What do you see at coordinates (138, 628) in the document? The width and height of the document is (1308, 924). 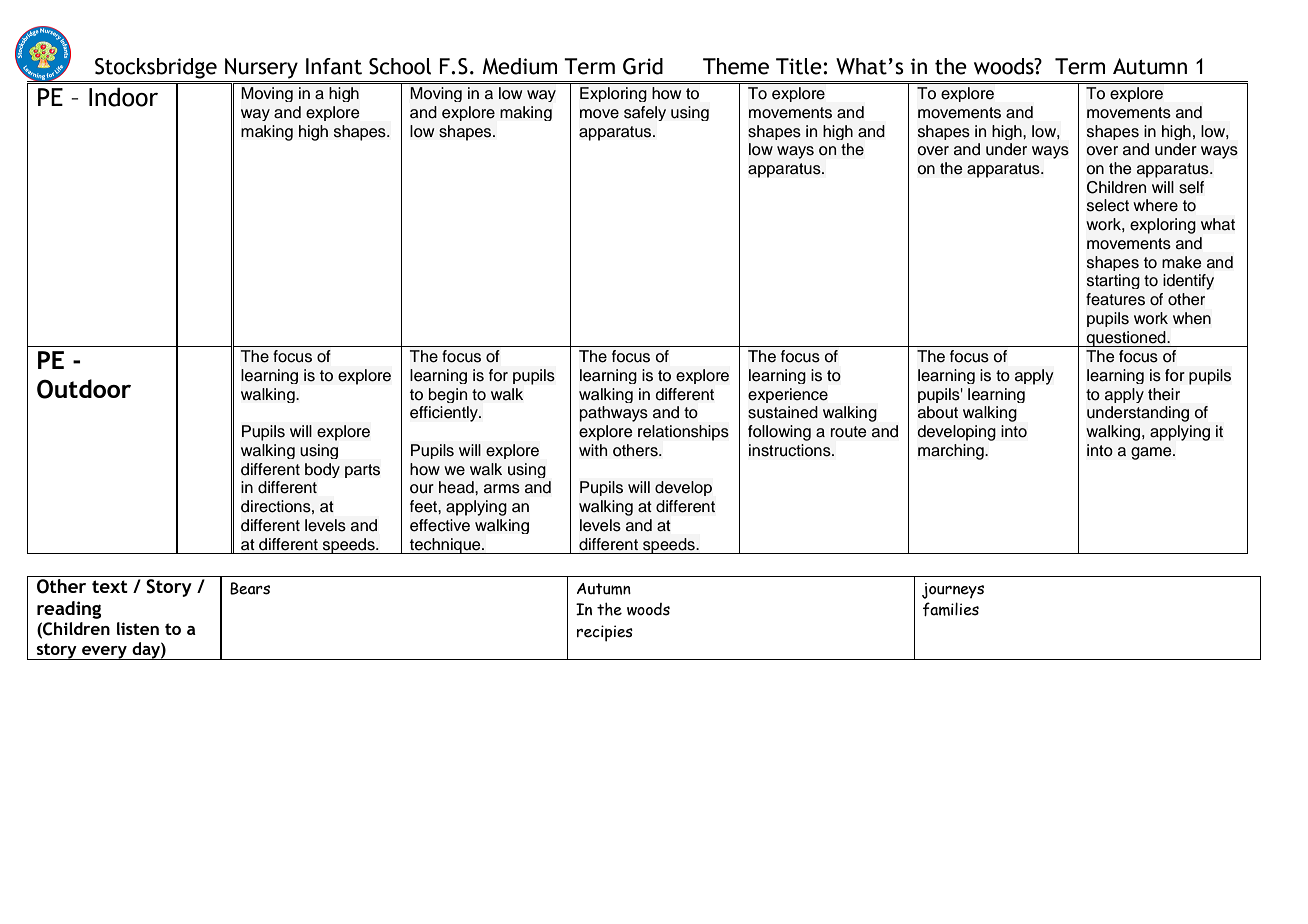 I see `listen` at bounding box center [138, 628].
